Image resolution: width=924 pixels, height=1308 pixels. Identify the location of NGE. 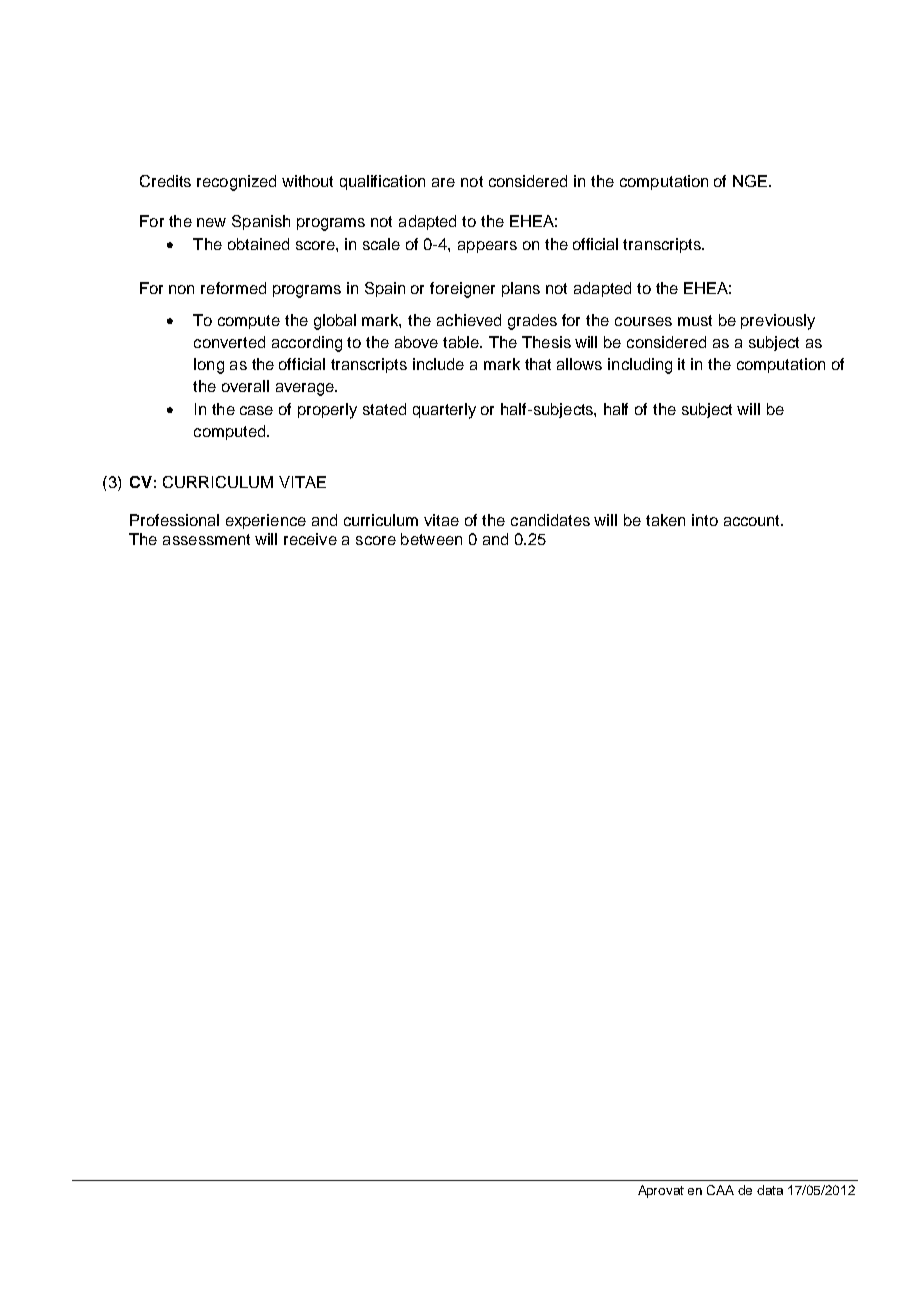
(751, 181).
